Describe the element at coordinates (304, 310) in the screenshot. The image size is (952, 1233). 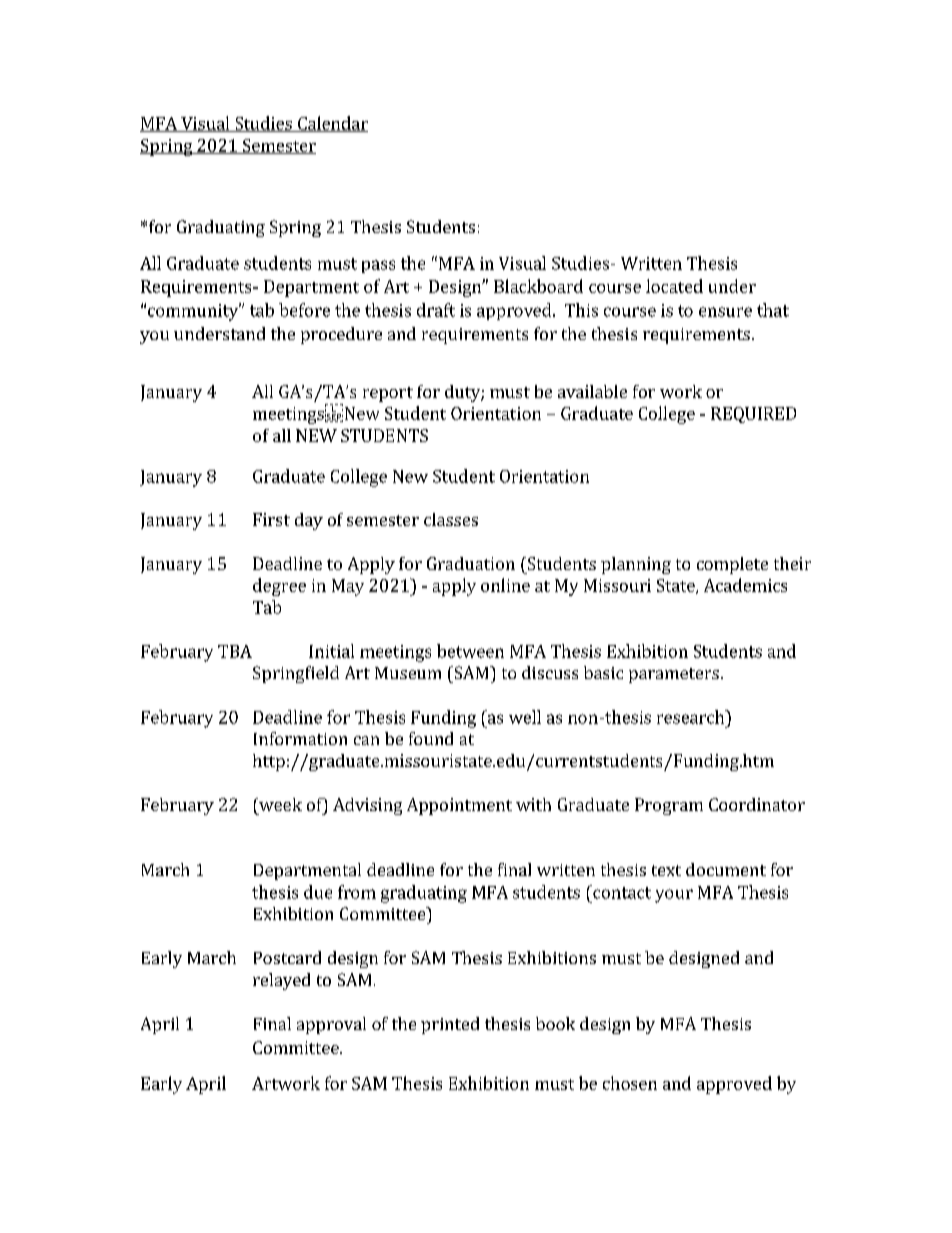
I see `before` at that location.
